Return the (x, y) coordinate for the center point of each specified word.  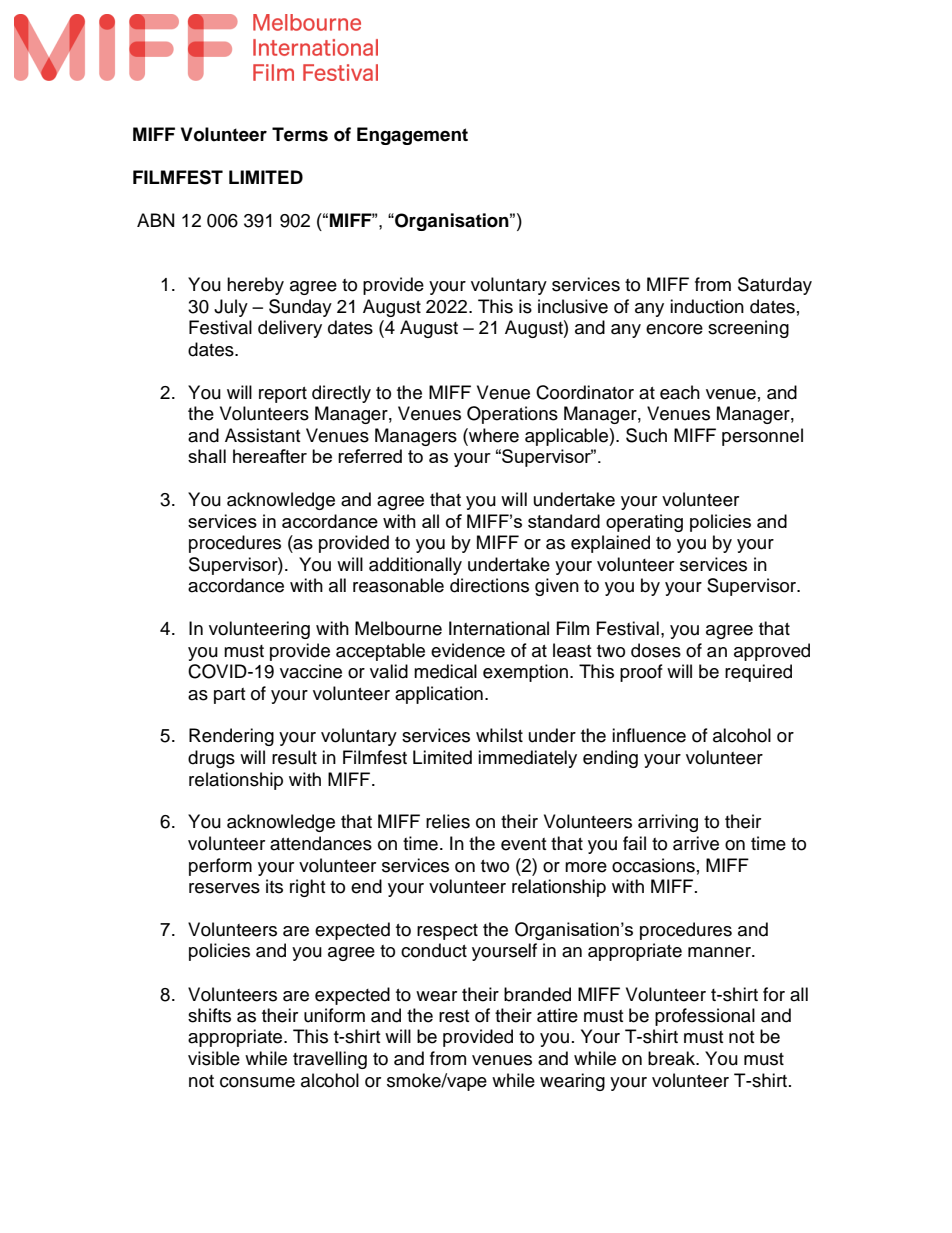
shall (207, 456)
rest (454, 1016)
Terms (300, 134)
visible (214, 1058)
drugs (211, 759)
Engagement (412, 136)
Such (646, 435)
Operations (512, 415)
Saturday (775, 286)
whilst (499, 735)
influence (649, 735)
